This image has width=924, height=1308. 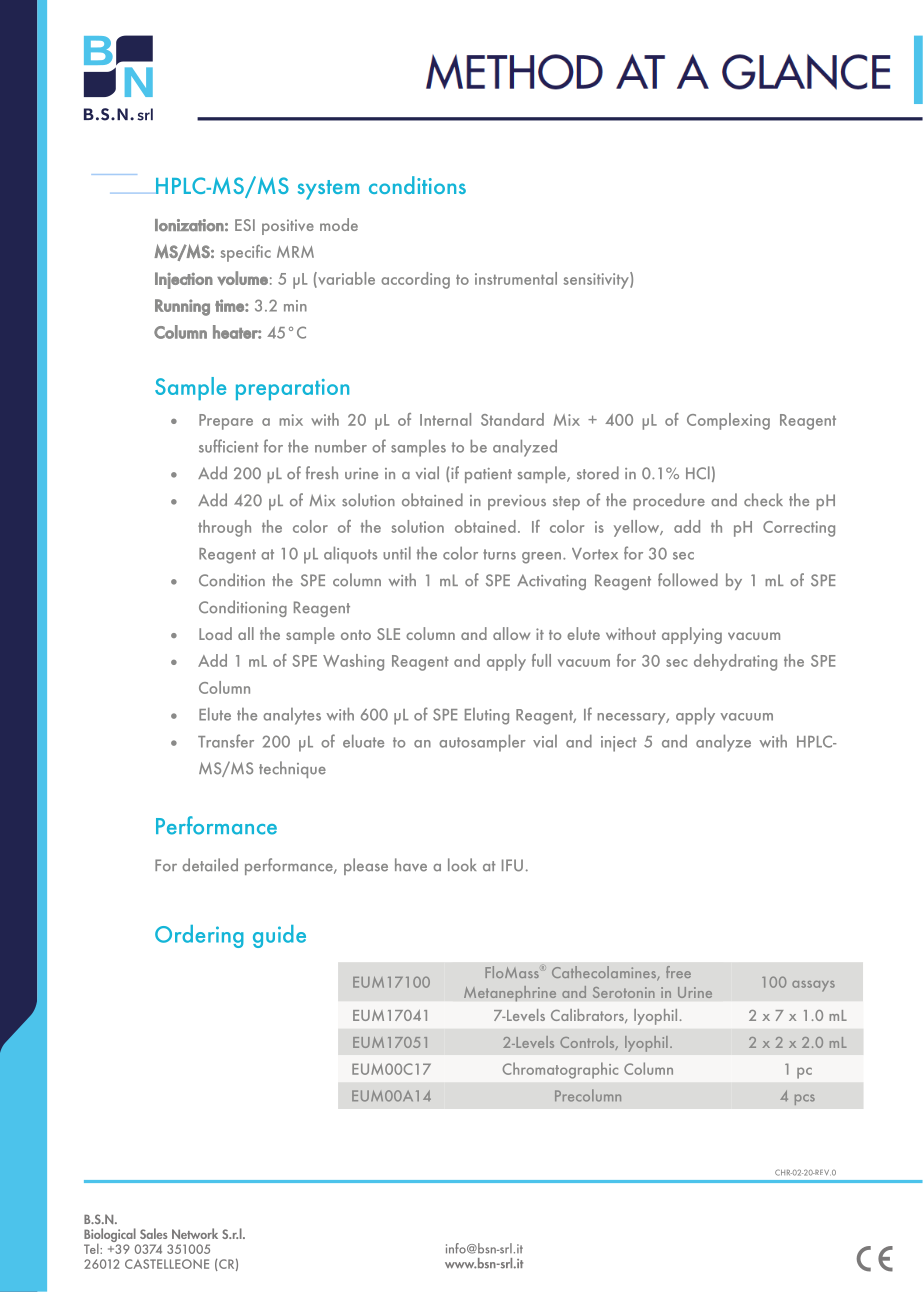 I want to click on dehydrating, so click(x=735, y=662).
